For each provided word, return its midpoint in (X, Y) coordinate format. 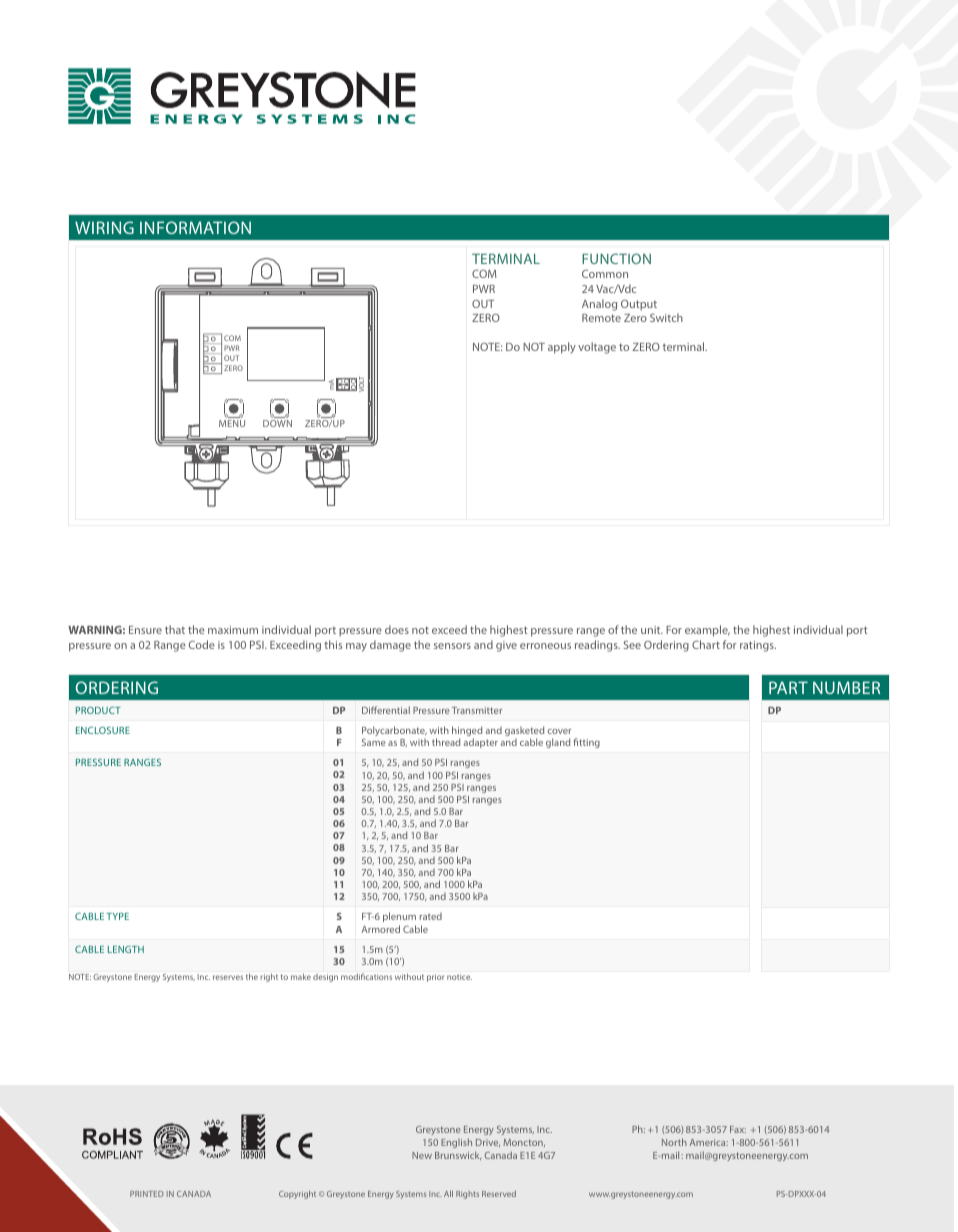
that (175, 629)
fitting (586, 743)
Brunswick (458, 1155)
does (397, 629)
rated (431, 916)
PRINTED (147, 1194)
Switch (666, 317)
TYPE (117, 916)
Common (605, 273)
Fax (738, 1129)
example (707, 631)
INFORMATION (195, 227)
